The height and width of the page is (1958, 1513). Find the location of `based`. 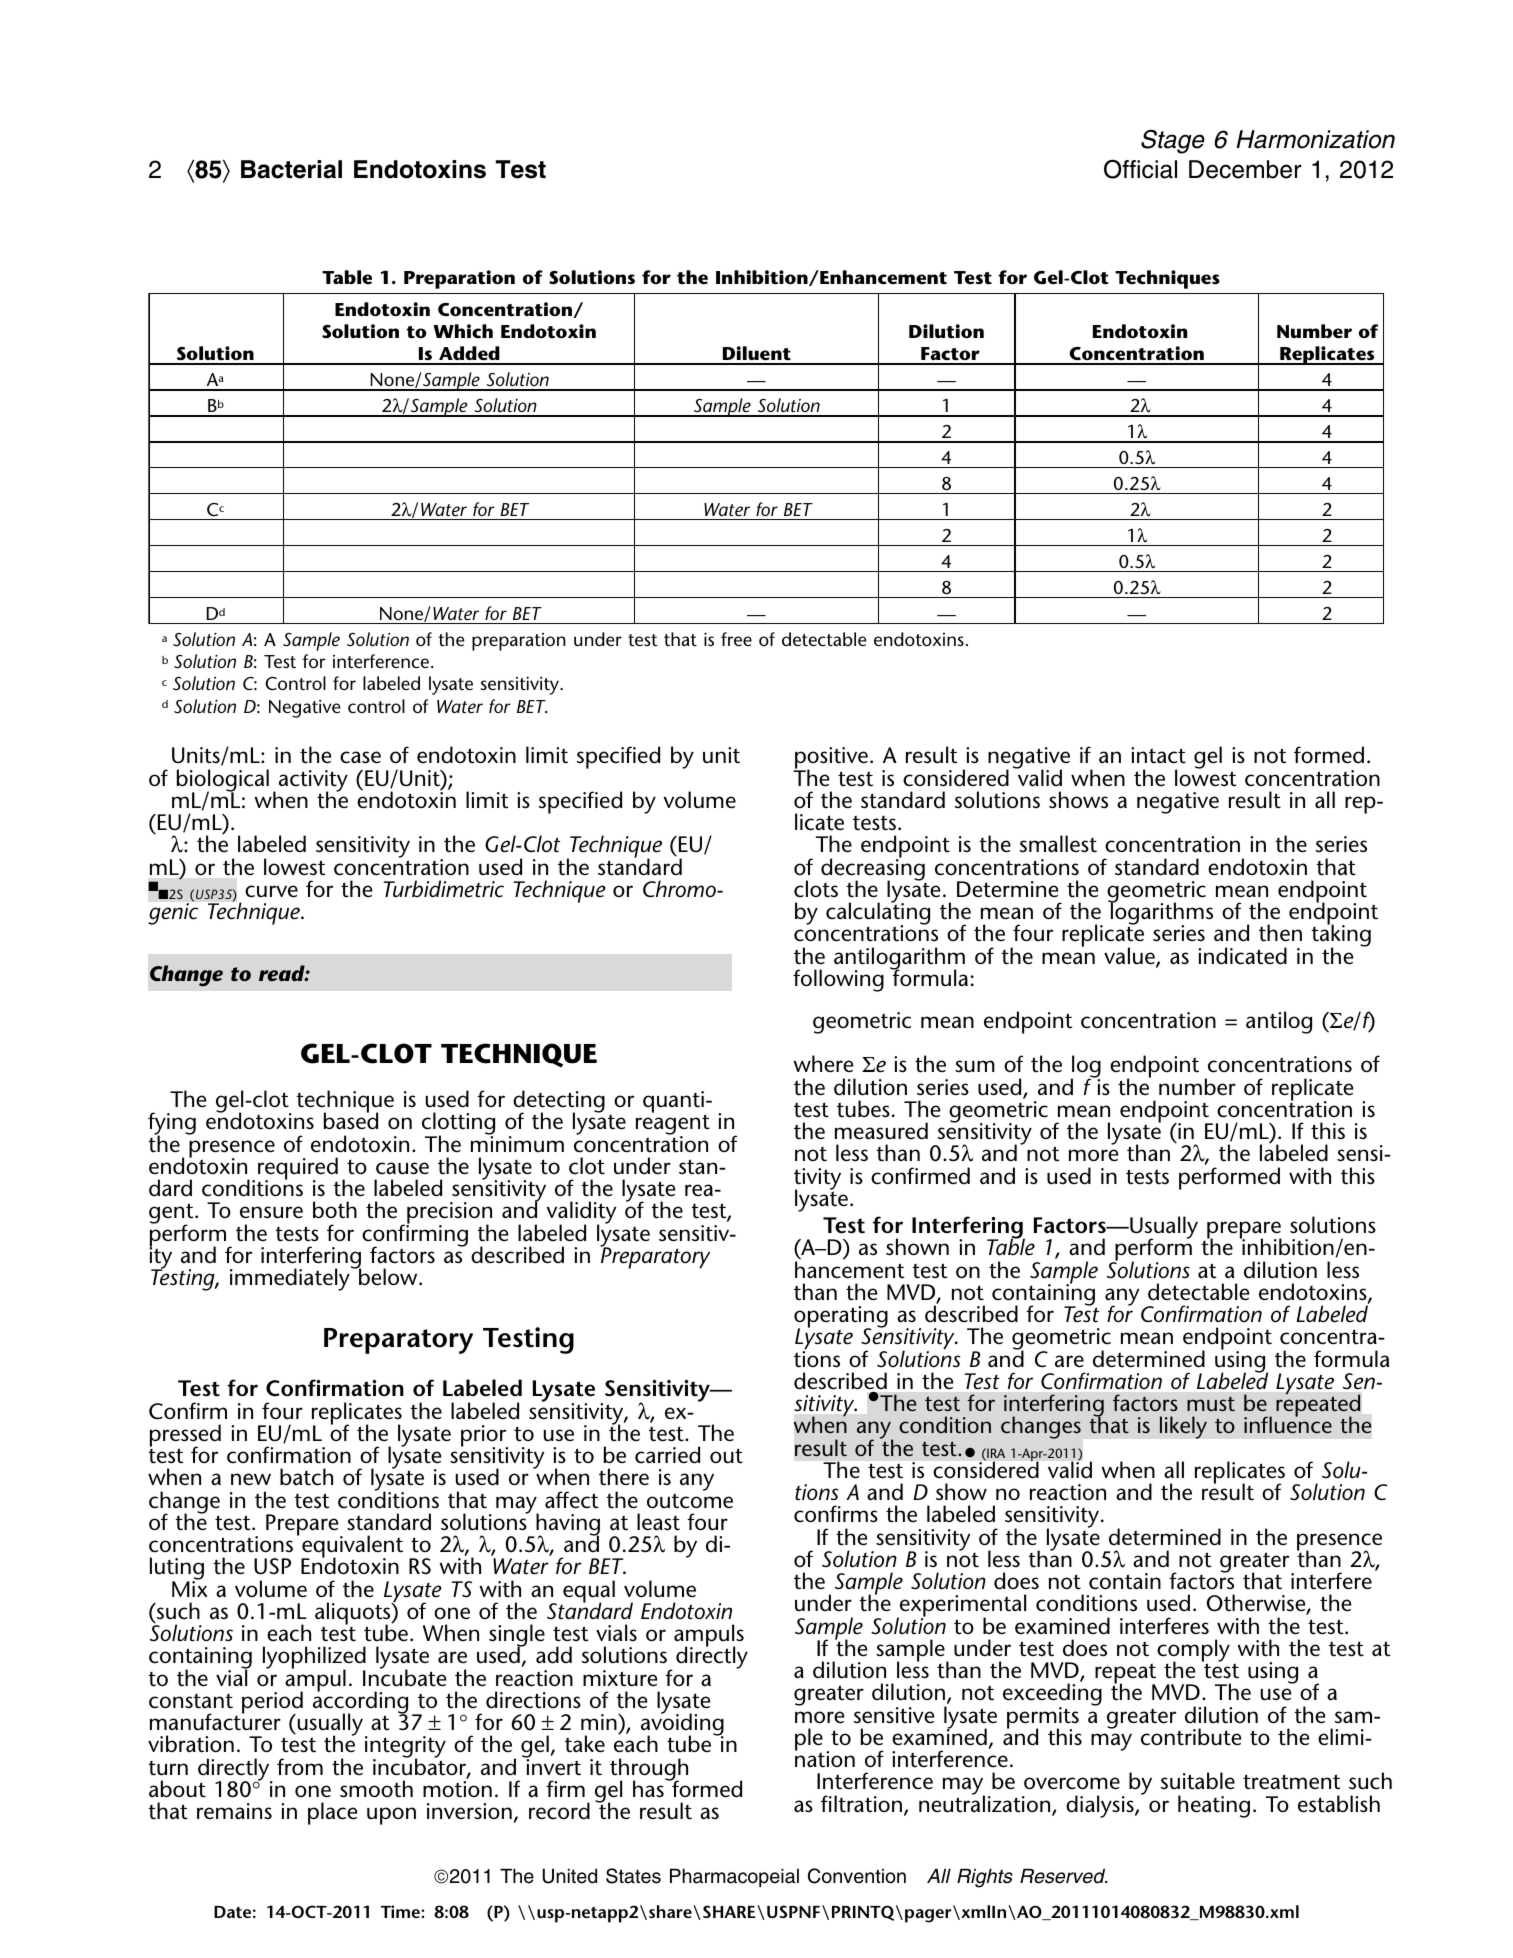

based is located at coordinates (351, 1120).
